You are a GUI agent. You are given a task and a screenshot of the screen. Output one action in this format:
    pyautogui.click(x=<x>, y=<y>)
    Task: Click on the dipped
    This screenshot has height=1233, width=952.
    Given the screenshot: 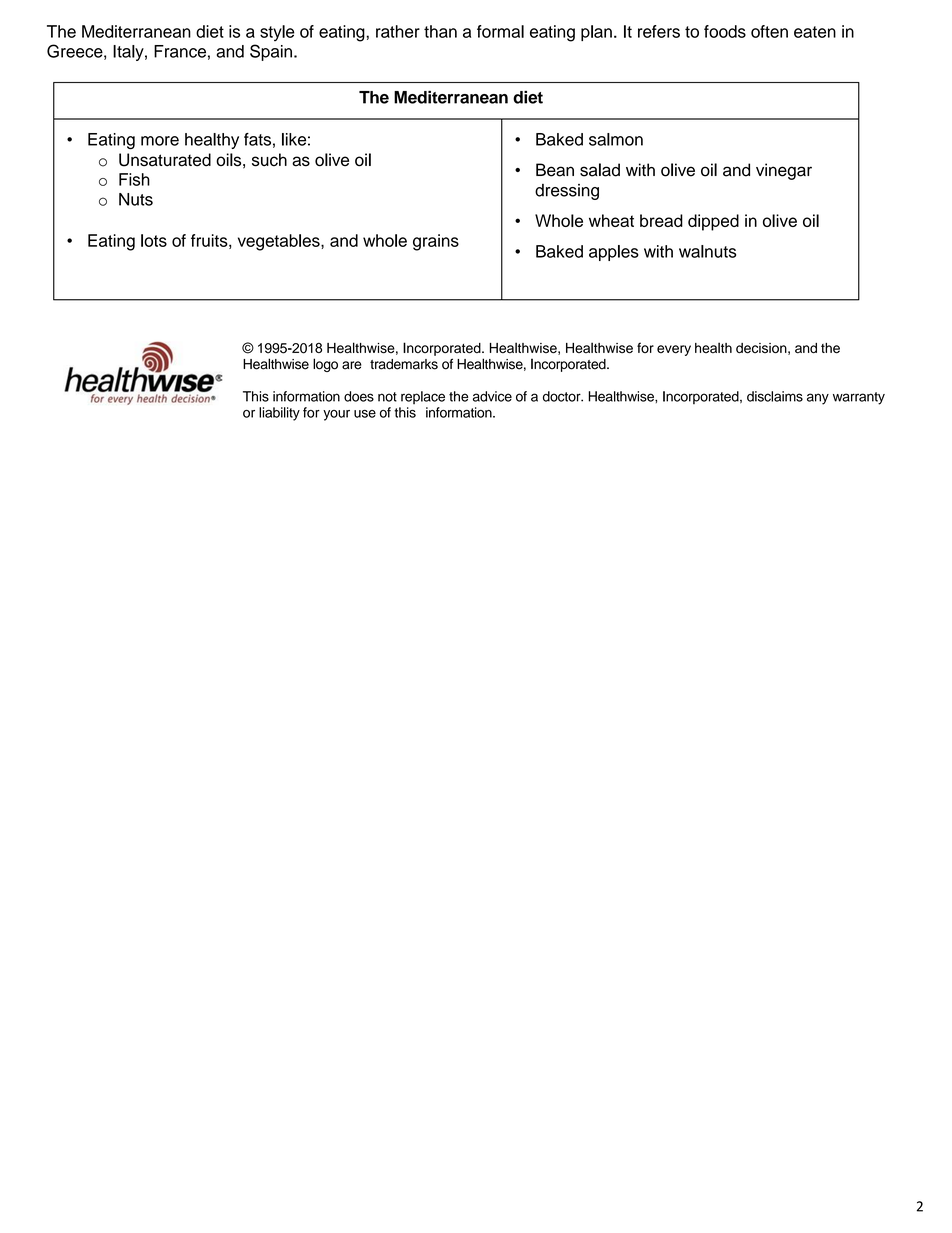 What is the action you would take?
    pyautogui.click(x=713, y=222)
